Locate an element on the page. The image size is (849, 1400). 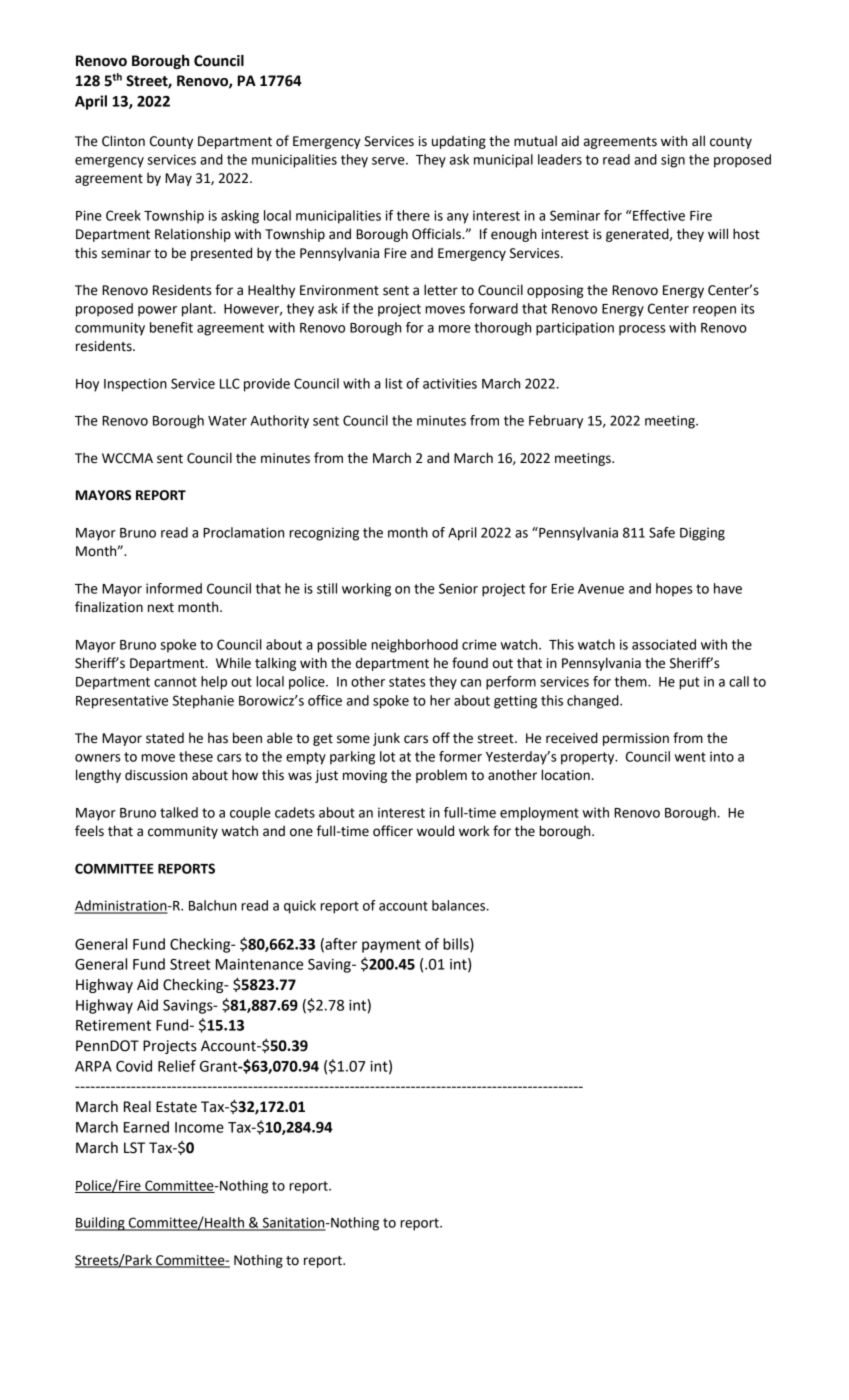
Creek is located at coordinates (123, 215).
